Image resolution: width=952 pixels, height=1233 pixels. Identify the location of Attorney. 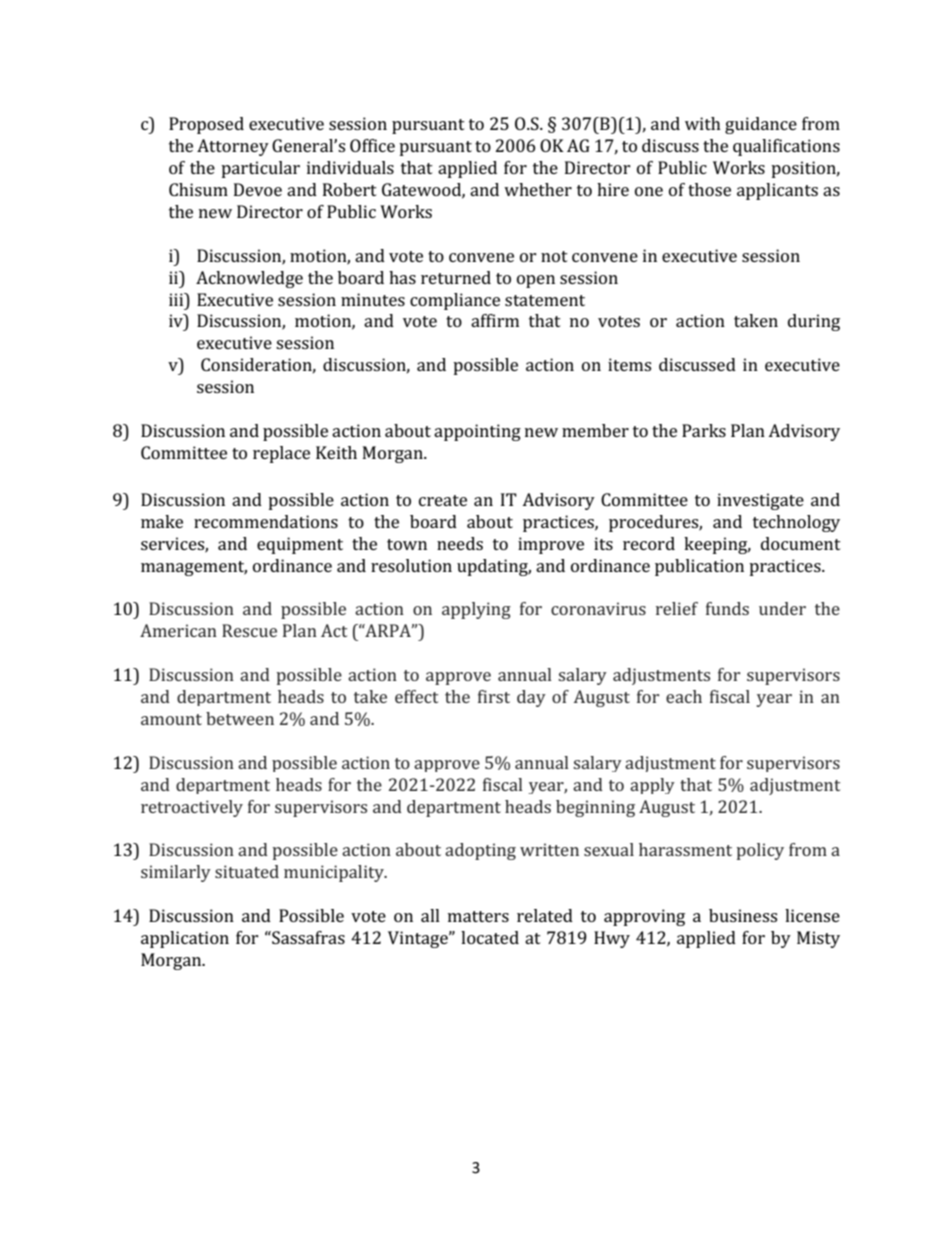
(233, 147).
